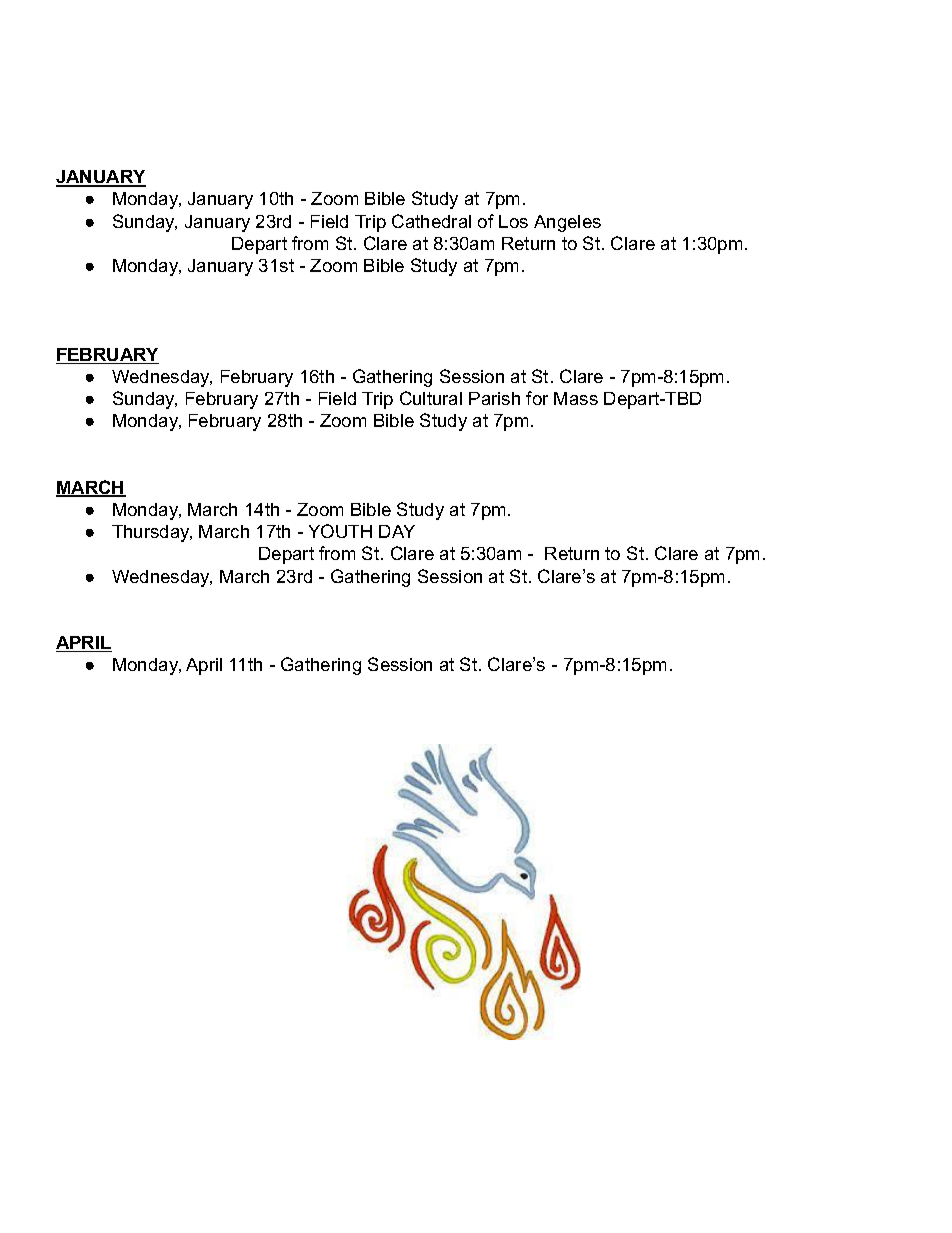 The height and width of the screenshot is (1233, 952). I want to click on Cultural, so click(431, 398).
